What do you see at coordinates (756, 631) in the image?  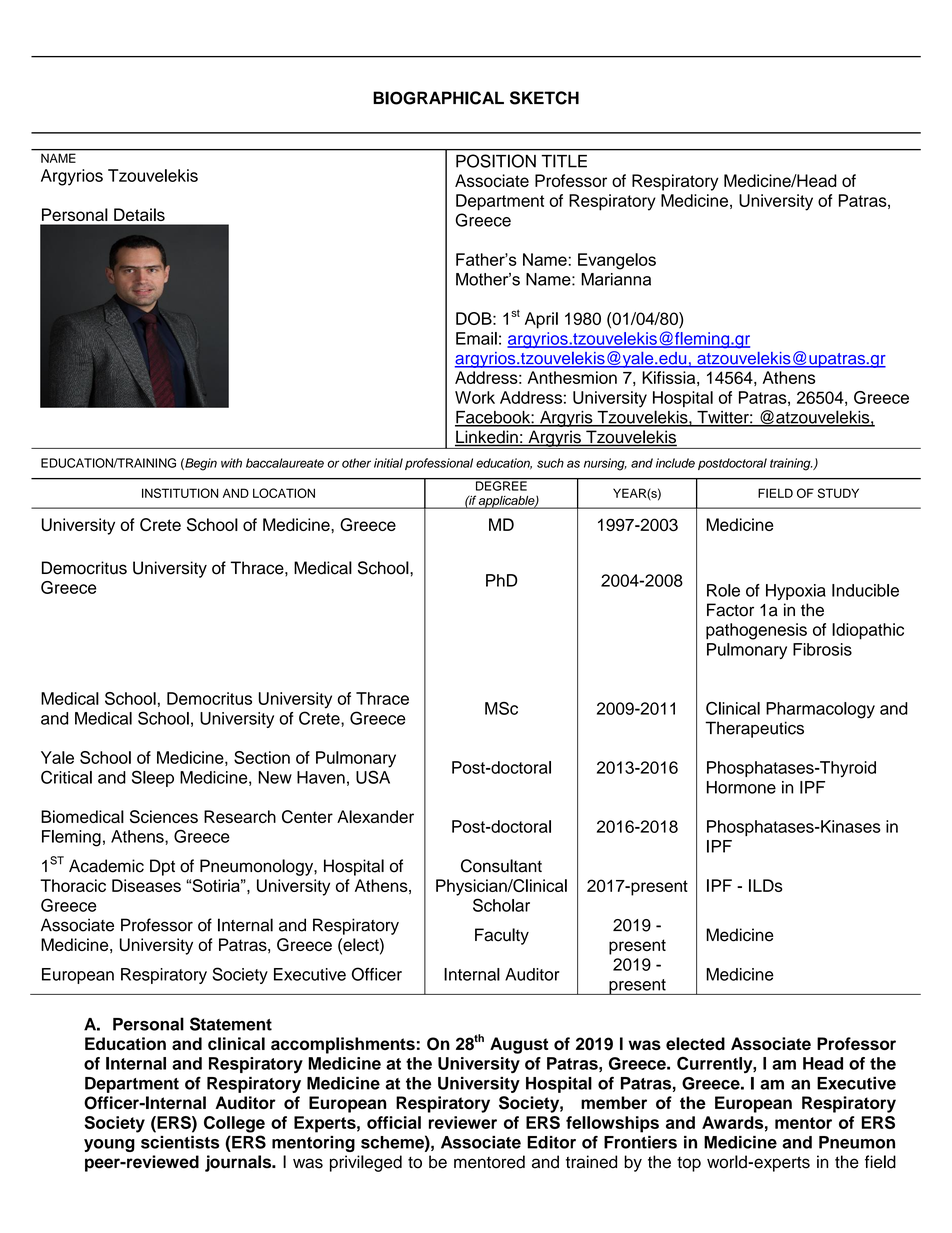 I see `pathogenesis` at bounding box center [756, 631].
